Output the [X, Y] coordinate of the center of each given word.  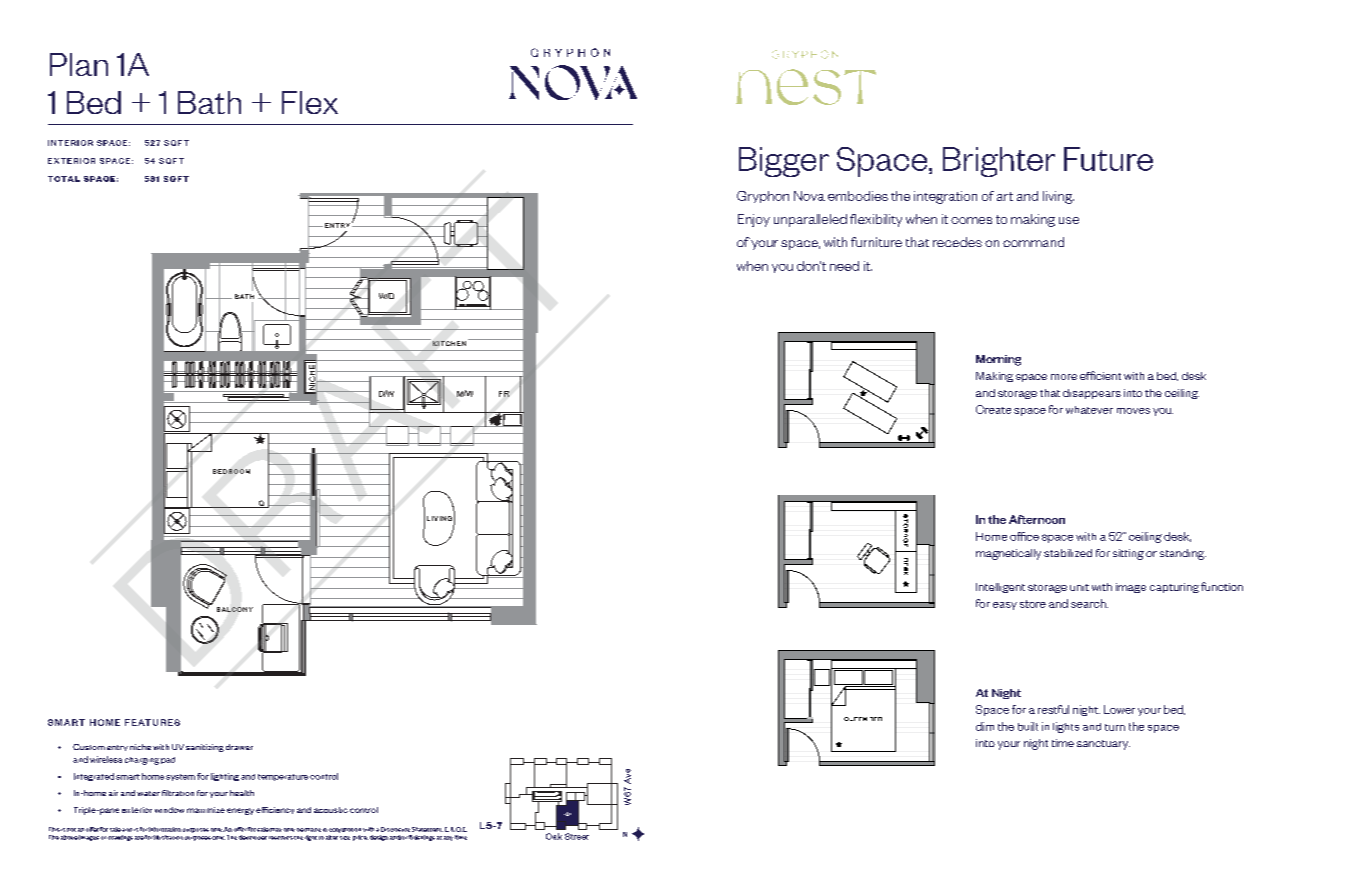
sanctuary [1103, 745]
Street [577, 836]
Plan [79, 64]
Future [1108, 159]
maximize [206, 810]
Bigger [784, 162]
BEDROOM [231, 471]
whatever [1089, 410]
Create [993, 409]
